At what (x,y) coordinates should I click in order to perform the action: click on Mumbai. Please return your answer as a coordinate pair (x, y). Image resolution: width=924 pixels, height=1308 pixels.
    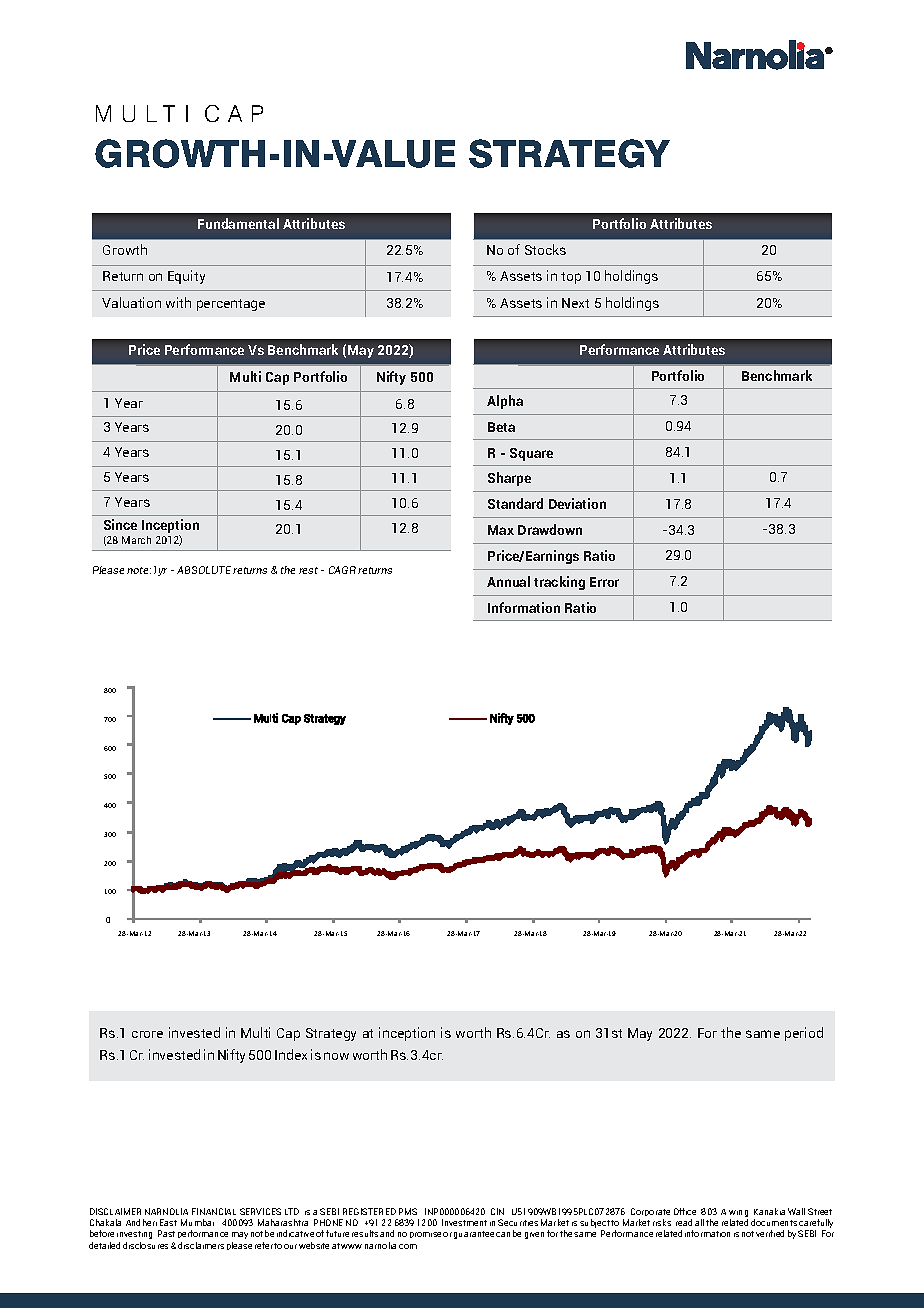
    Looking at the image, I should click on (197, 1222).
